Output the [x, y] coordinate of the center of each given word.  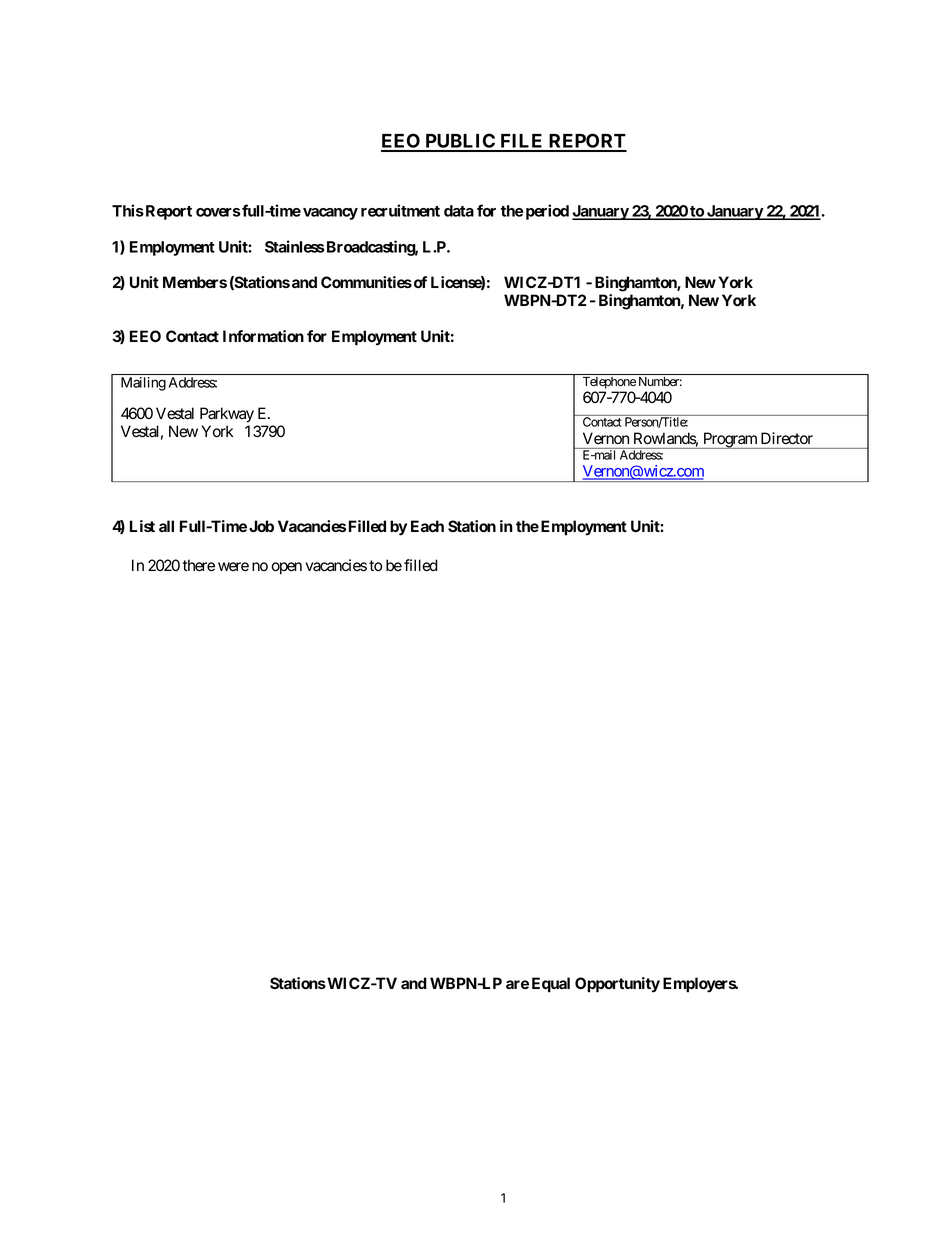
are [517, 984]
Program [730, 440]
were [233, 567]
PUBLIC [460, 142]
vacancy [330, 214]
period [547, 212]
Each [427, 526]
